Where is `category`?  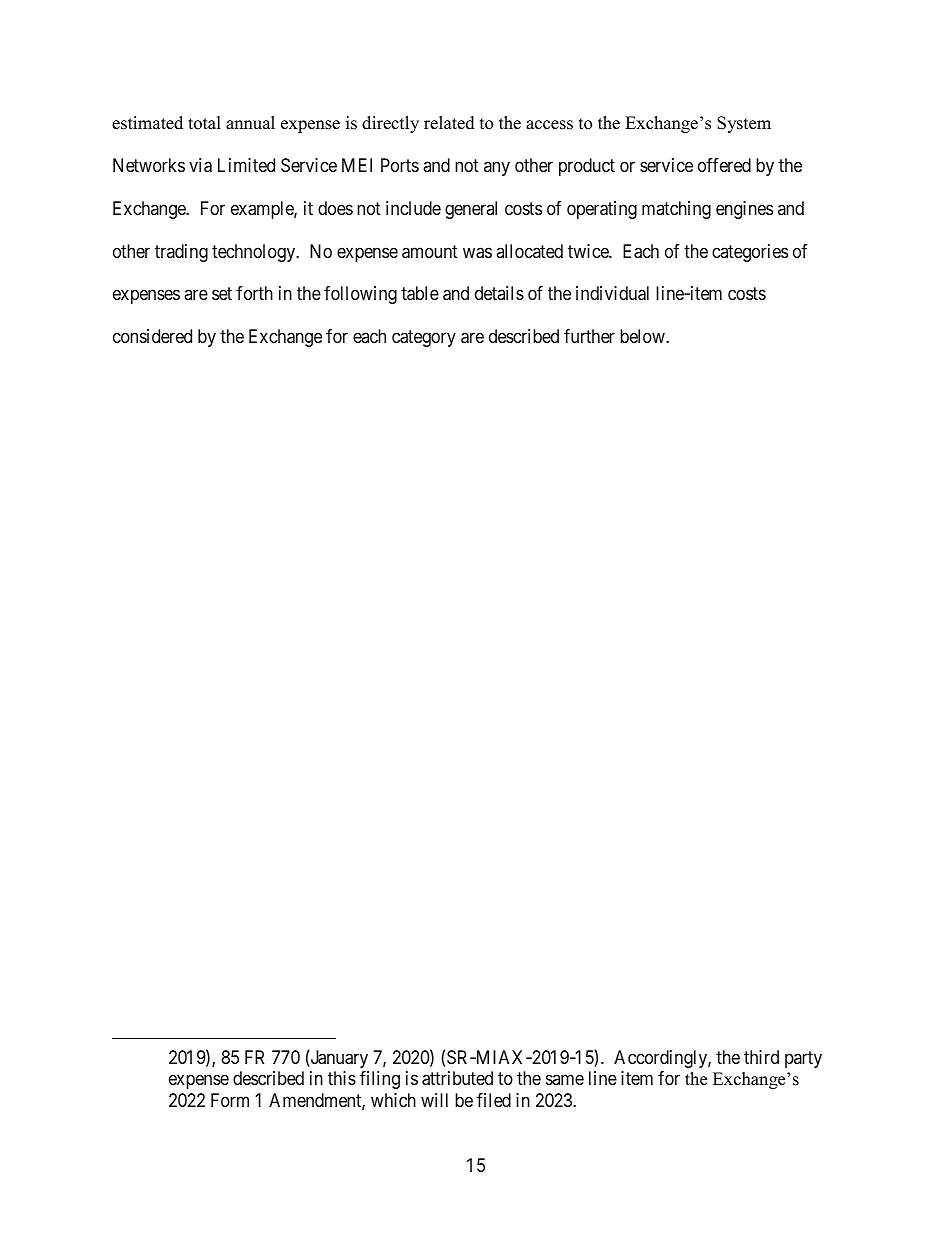 category is located at coordinates (424, 339).
